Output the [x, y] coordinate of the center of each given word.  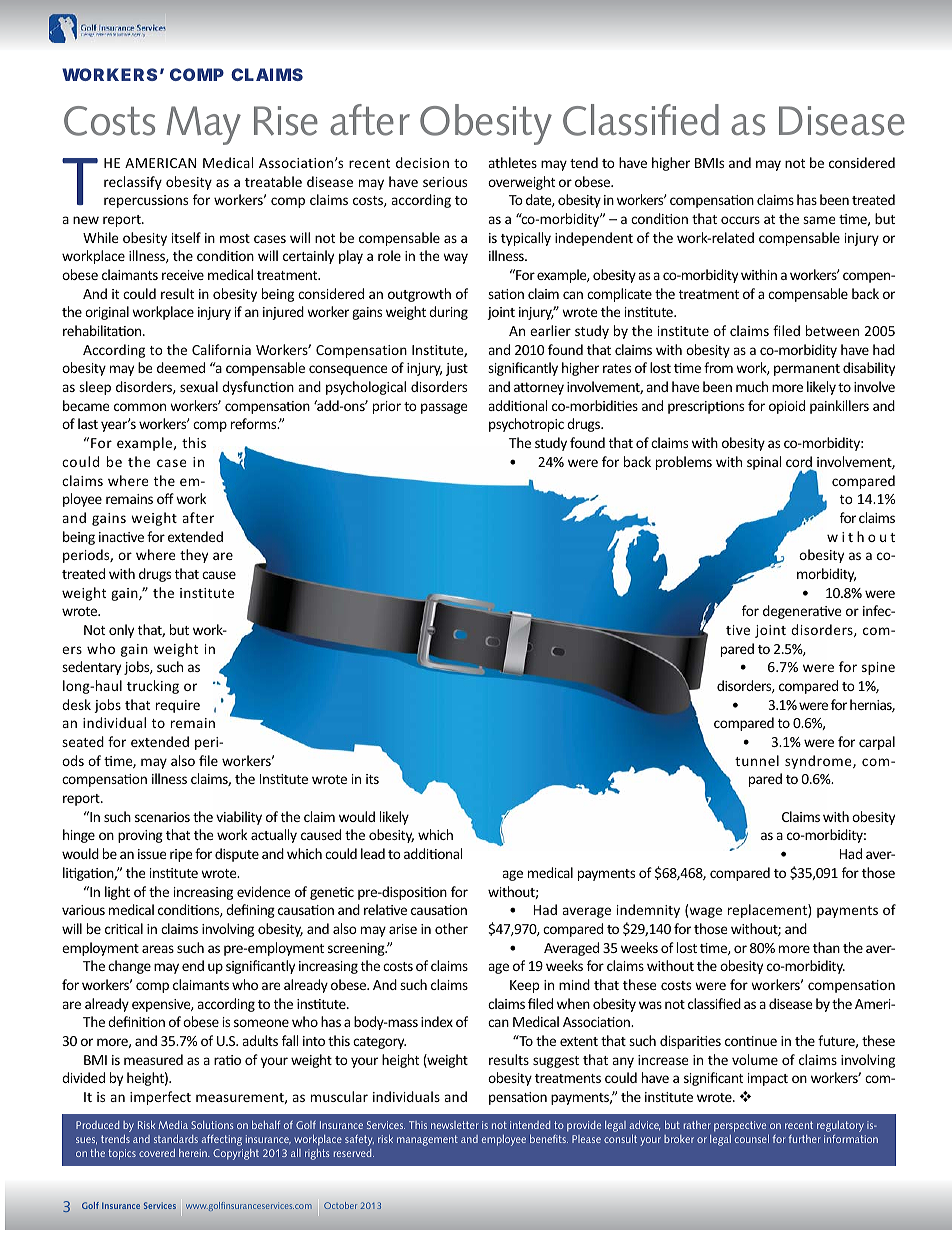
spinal [764, 463]
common [140, 407]
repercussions [146, 201]
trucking [153, 687]
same [819, 220]
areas [158, 949]
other [451, 928]
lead [373, 853]
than [826, 947]
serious [445, 182]
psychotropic [526, 425]
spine [878, 668]
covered [157, 1153]
